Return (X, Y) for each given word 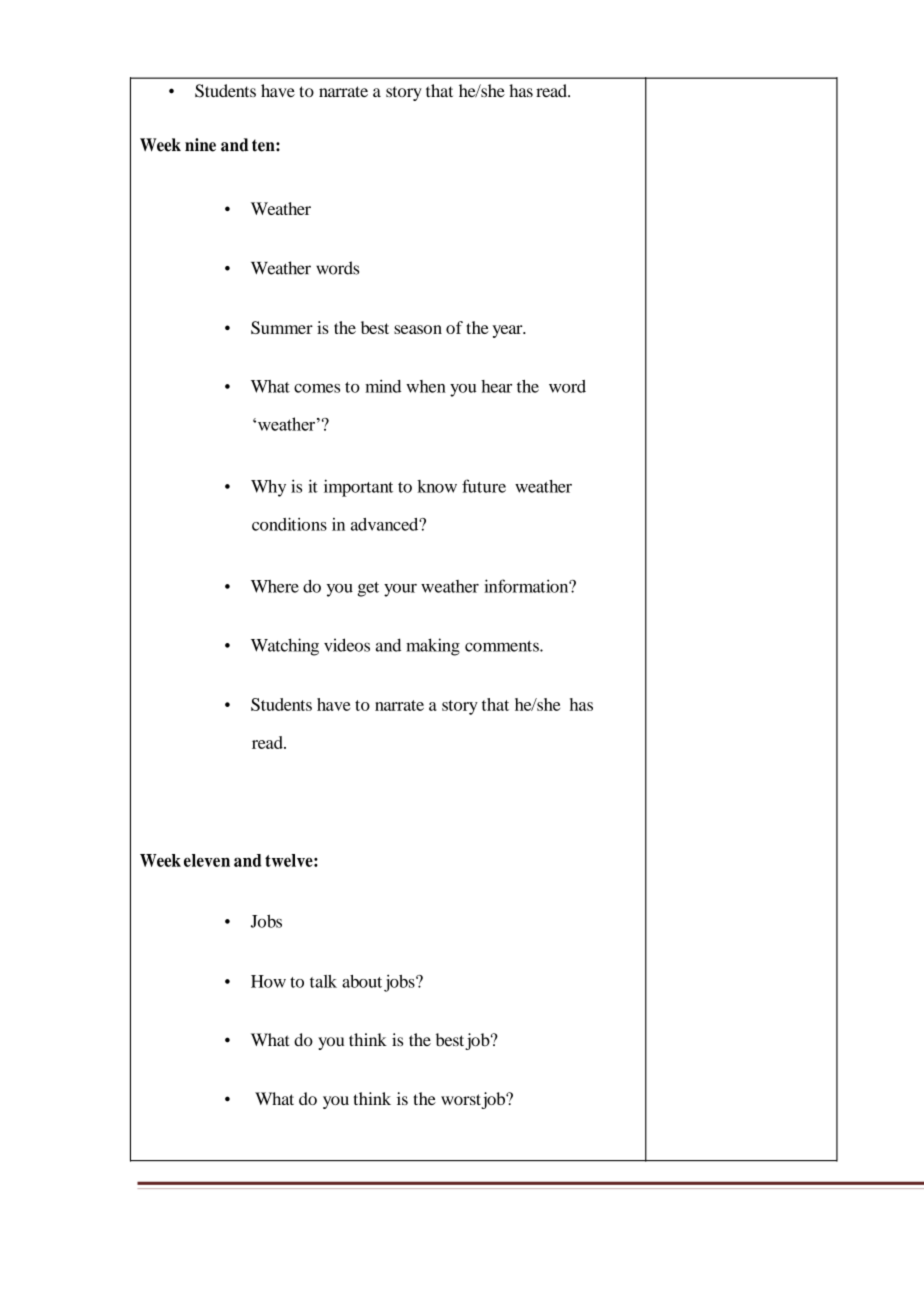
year (508, 331)
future (484, 486)
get (368, 589)
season (418, 329)
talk (323, 981)
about (362, 981)
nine (200, 145)
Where (275, 586)
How (268, 981)
